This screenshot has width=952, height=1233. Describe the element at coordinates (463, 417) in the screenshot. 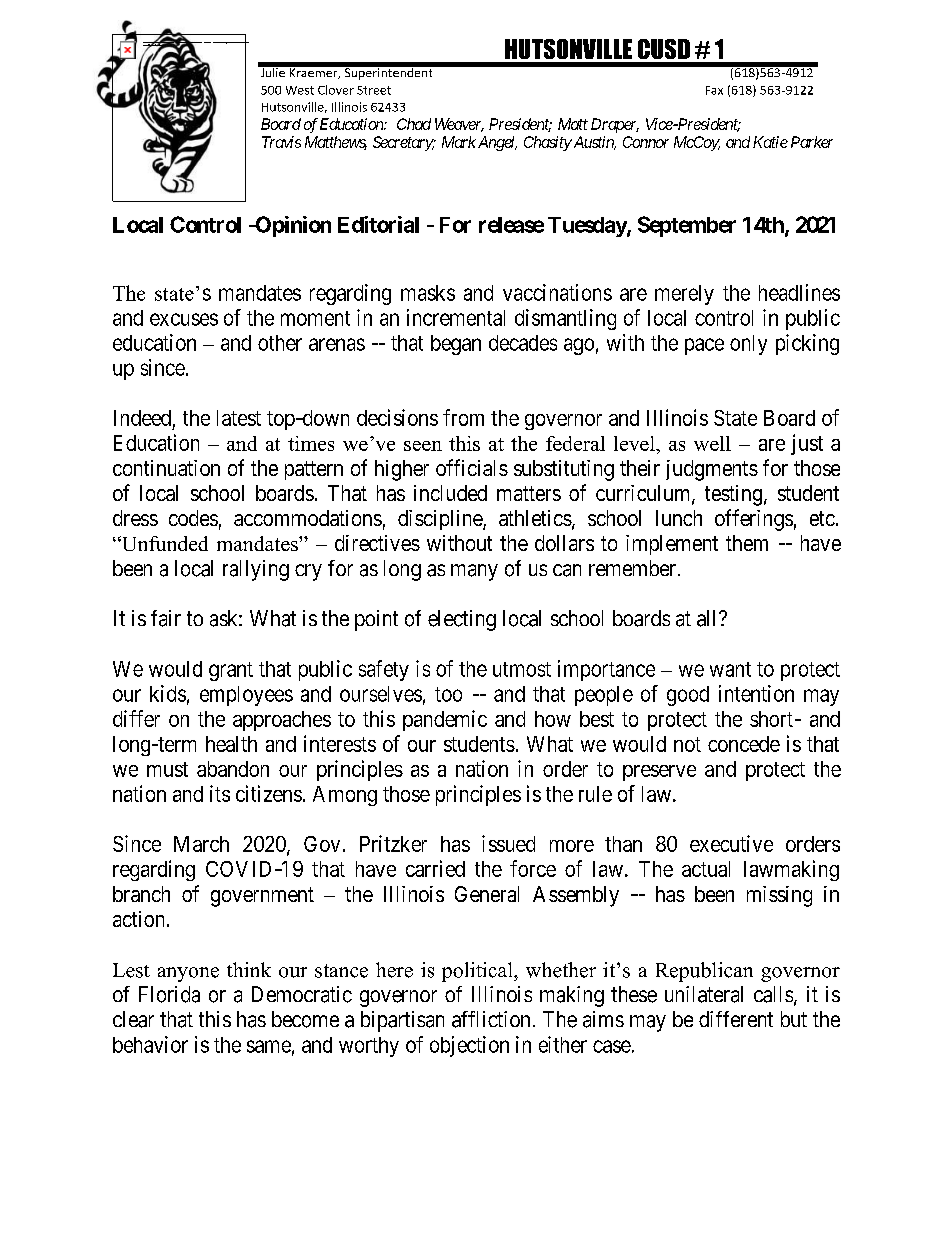

I see `from` at that location.
